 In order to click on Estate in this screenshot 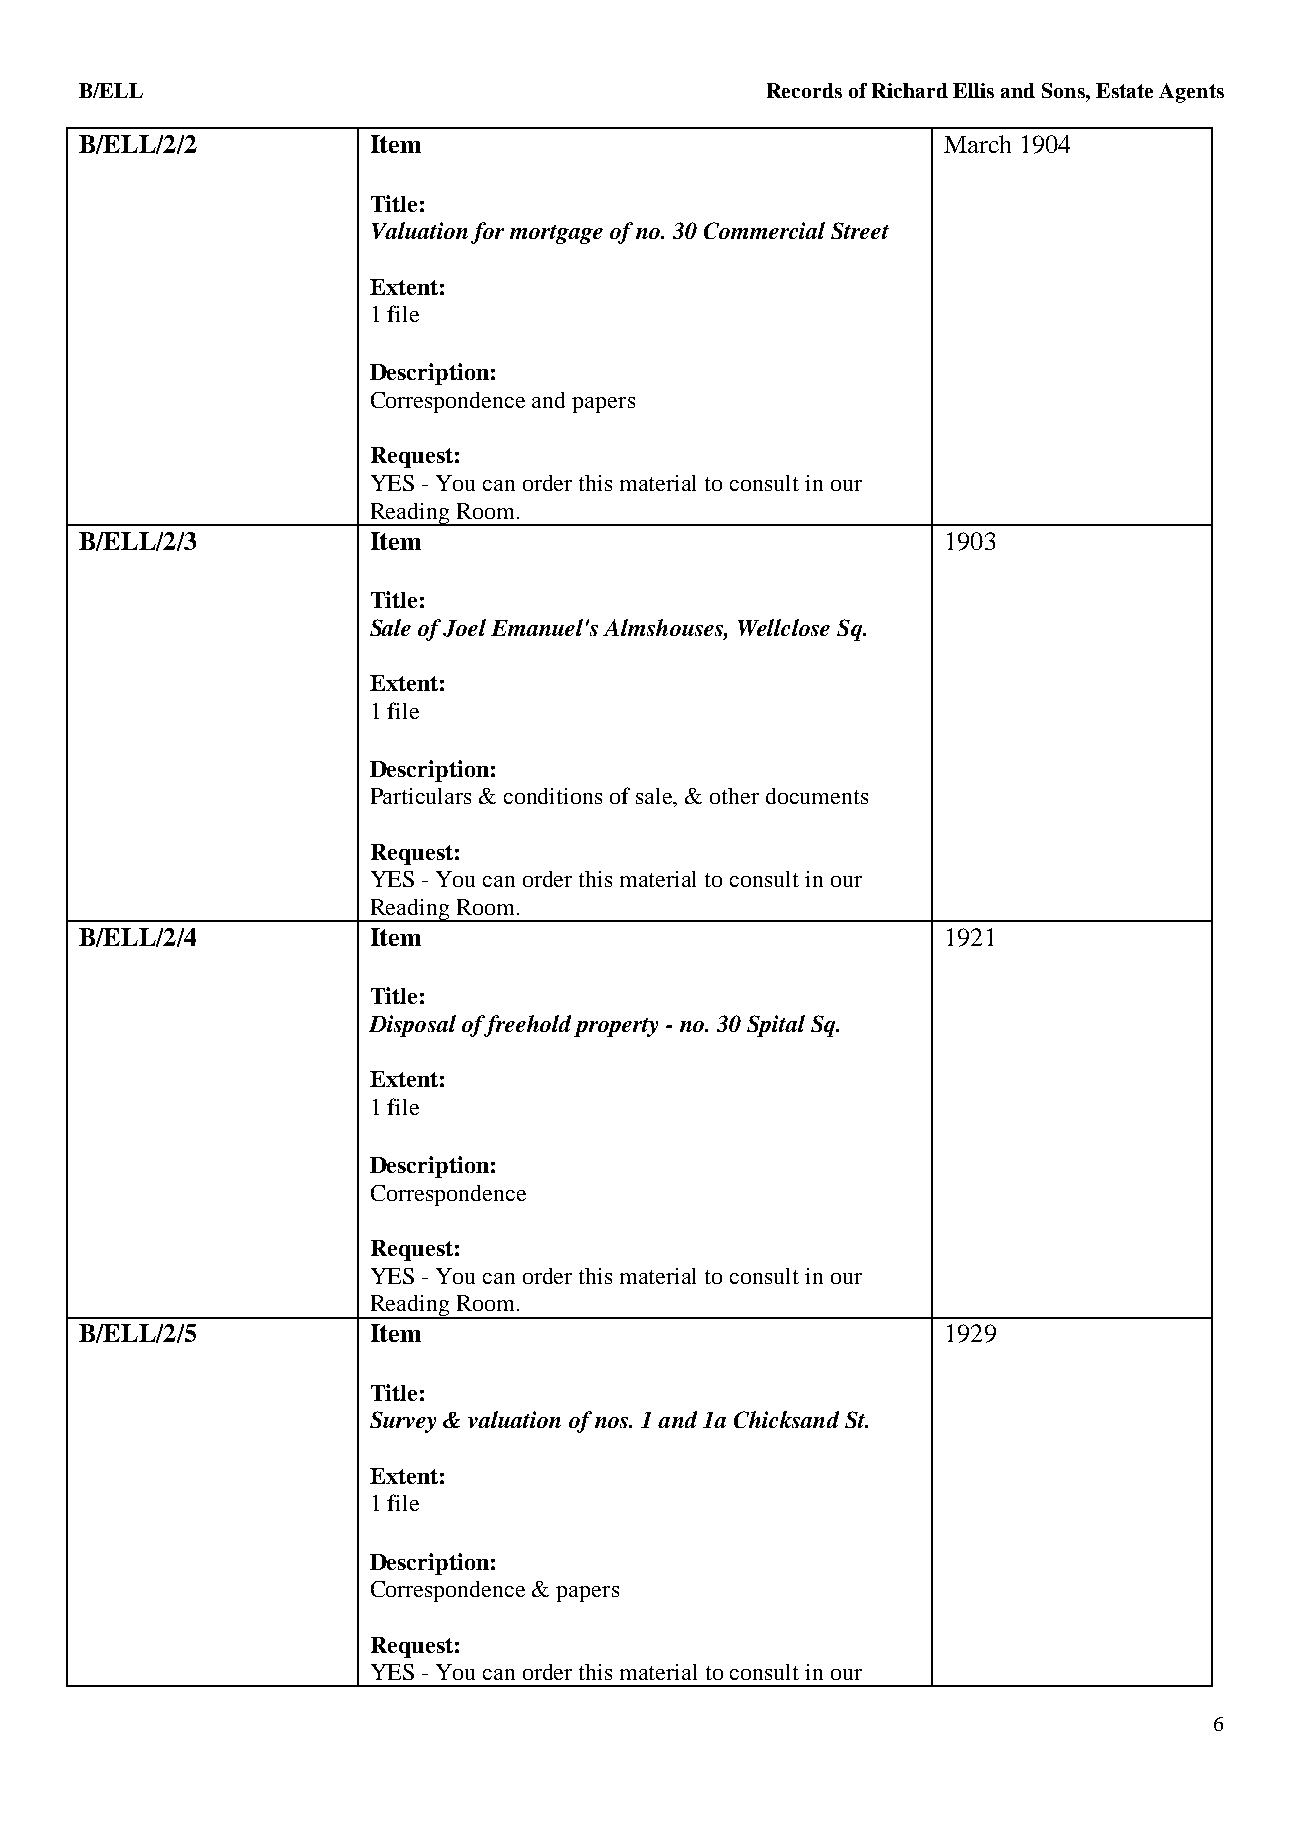, I will do `click(1124, 90)`.
